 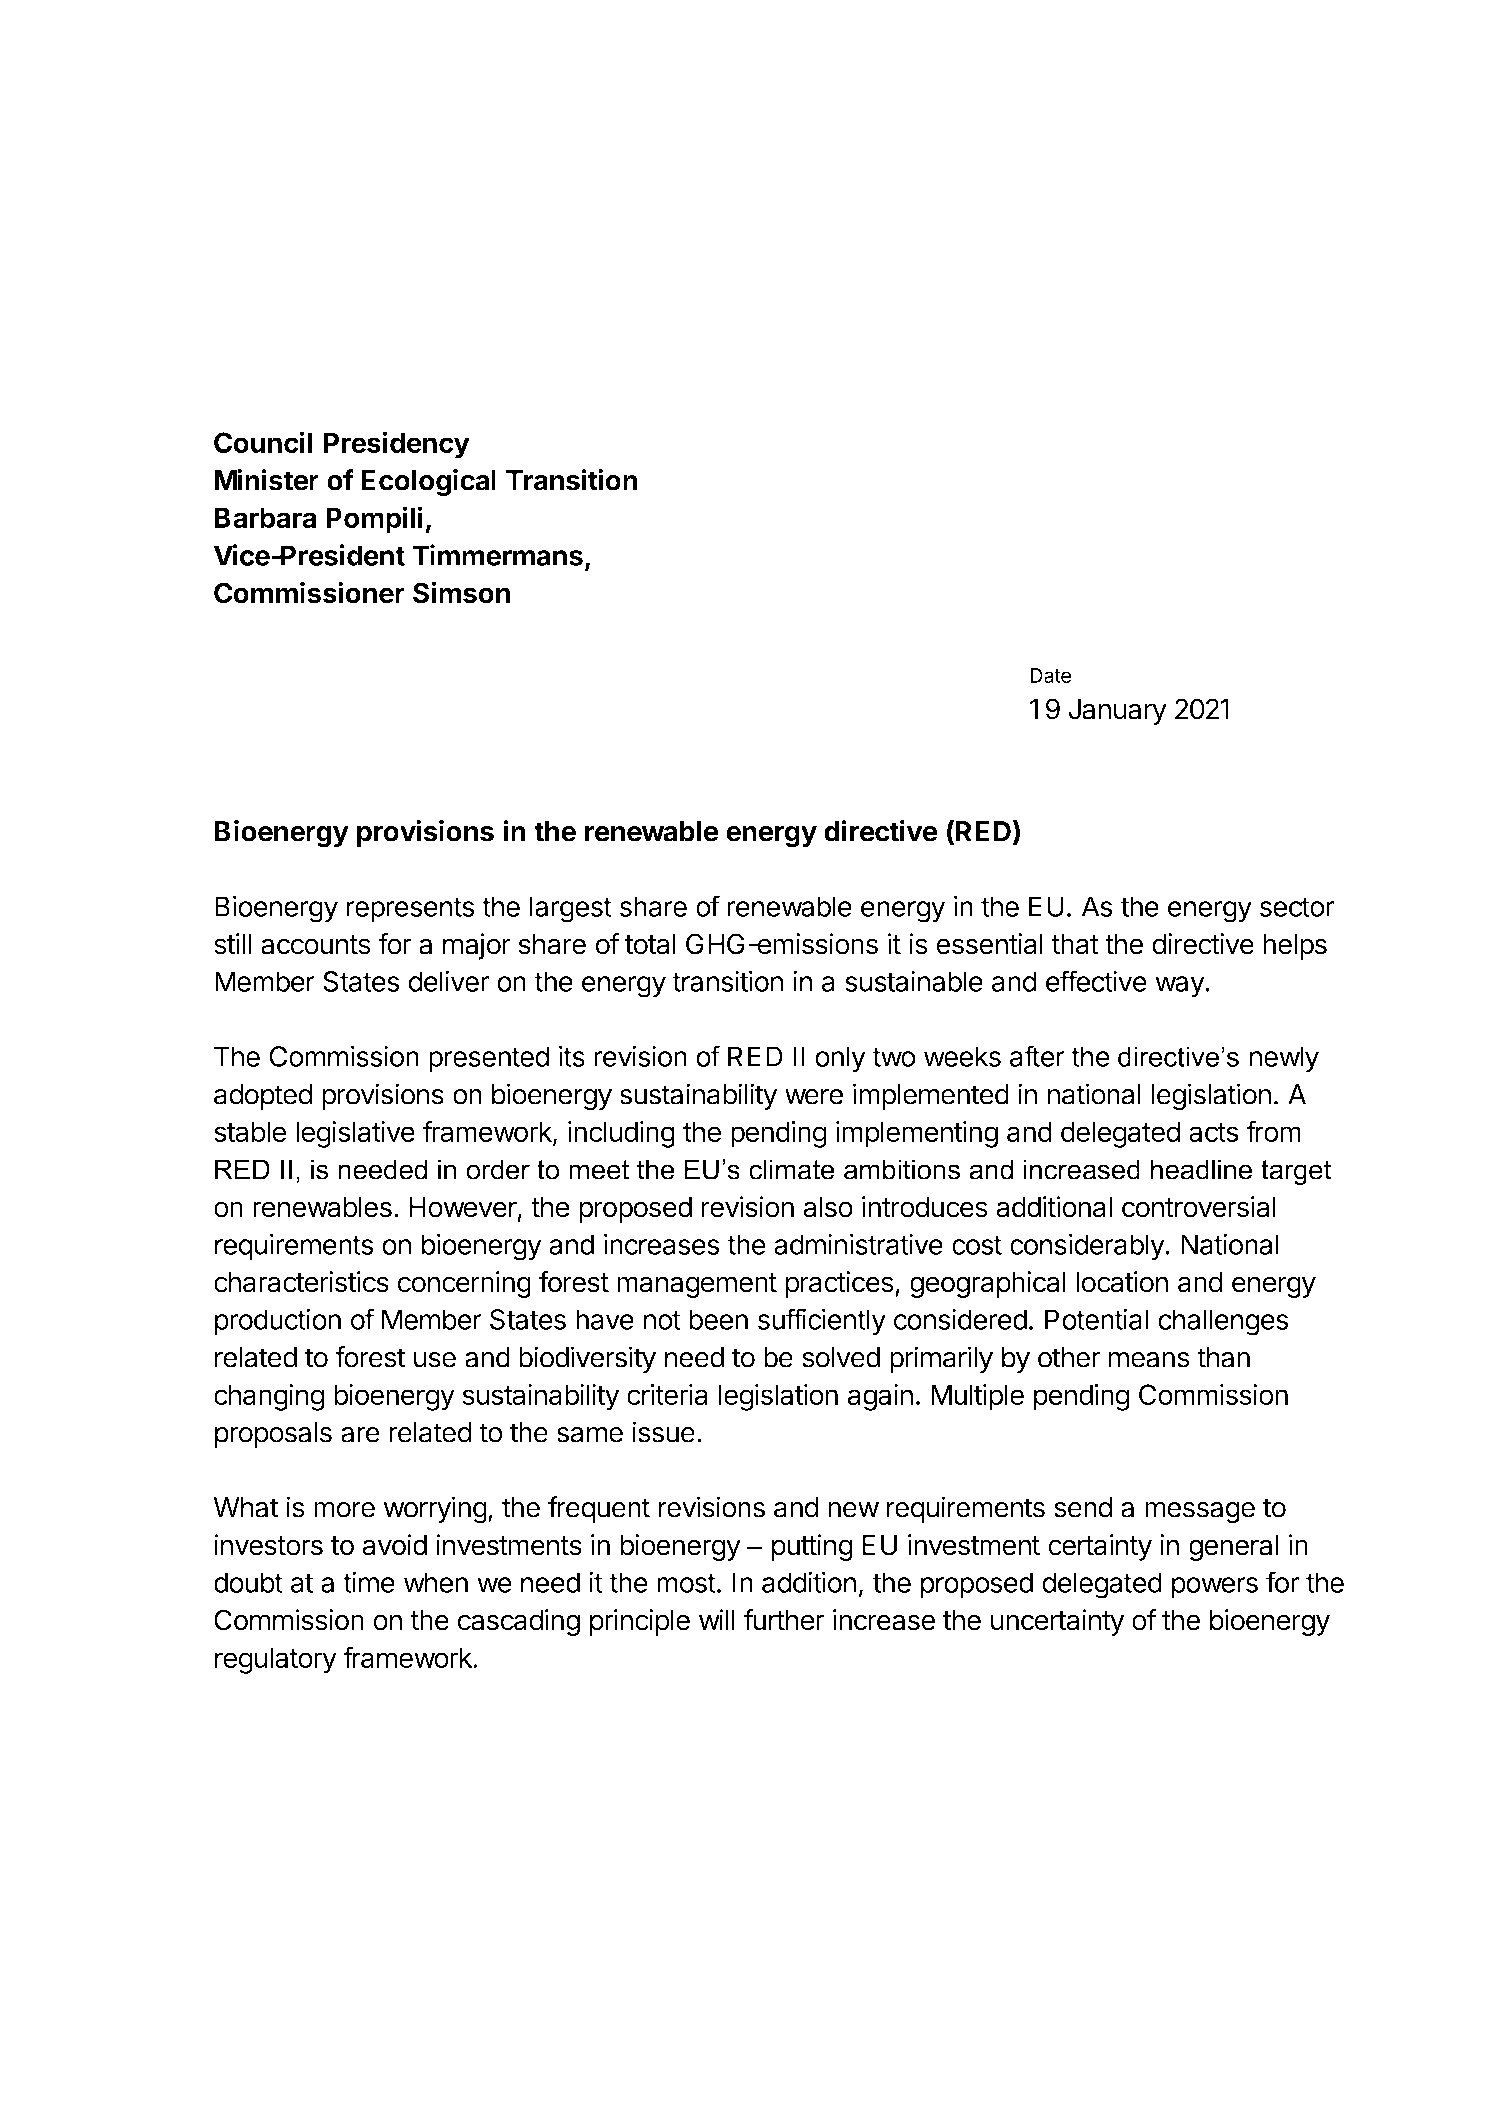 I want to click on only, so click(x=840, y=1059).
